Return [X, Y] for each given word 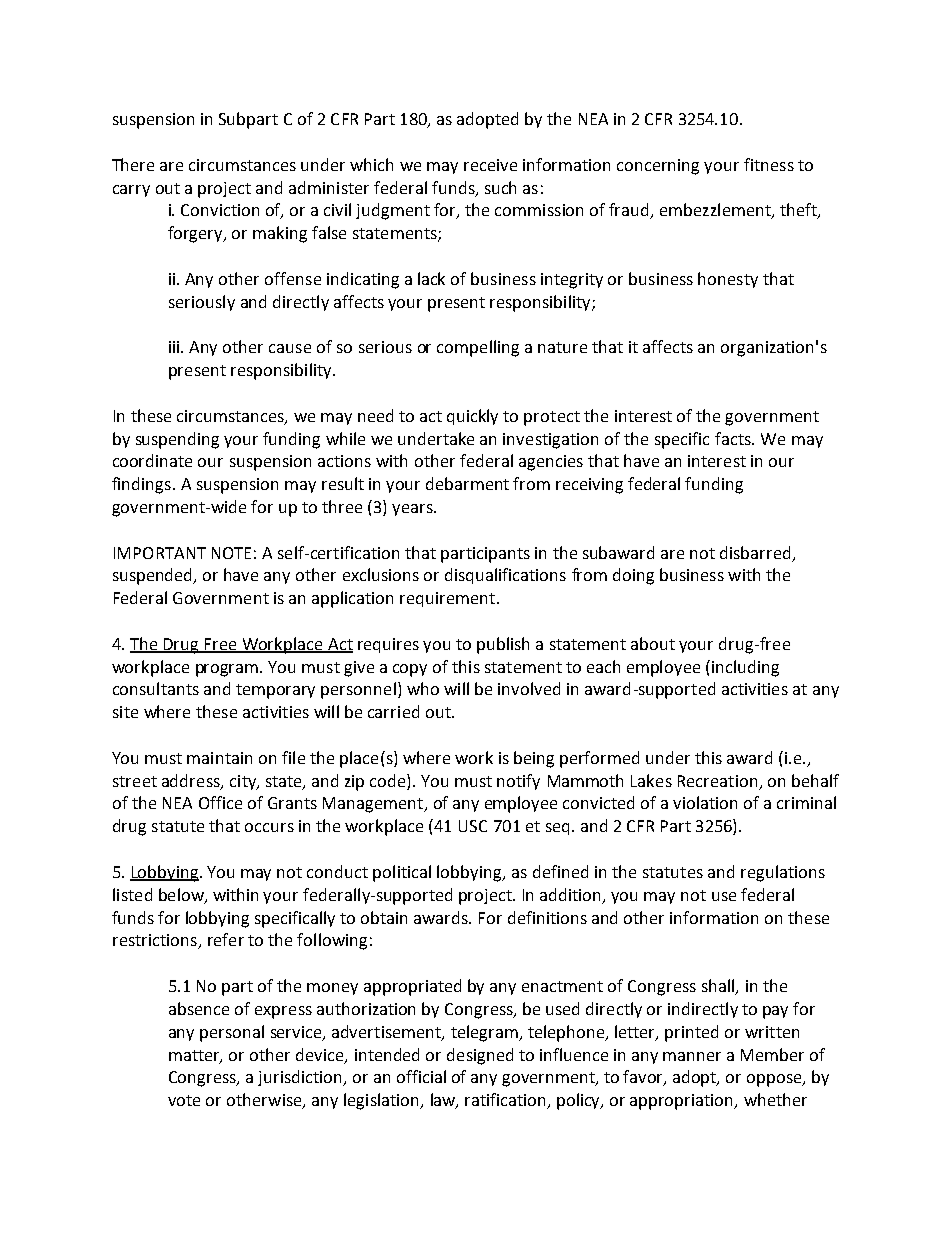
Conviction [220, 210]
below [182, 896]
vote [184, 1100]
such [500, 187]
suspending [177, 440]
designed [480, 1056]
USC [473, 826]
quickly [472, 417]
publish [503, 645]
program [228, 670]
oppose [775, 1080]
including [745, 668]
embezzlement [716, 211]
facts [734, 438]
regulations [783, 873]
